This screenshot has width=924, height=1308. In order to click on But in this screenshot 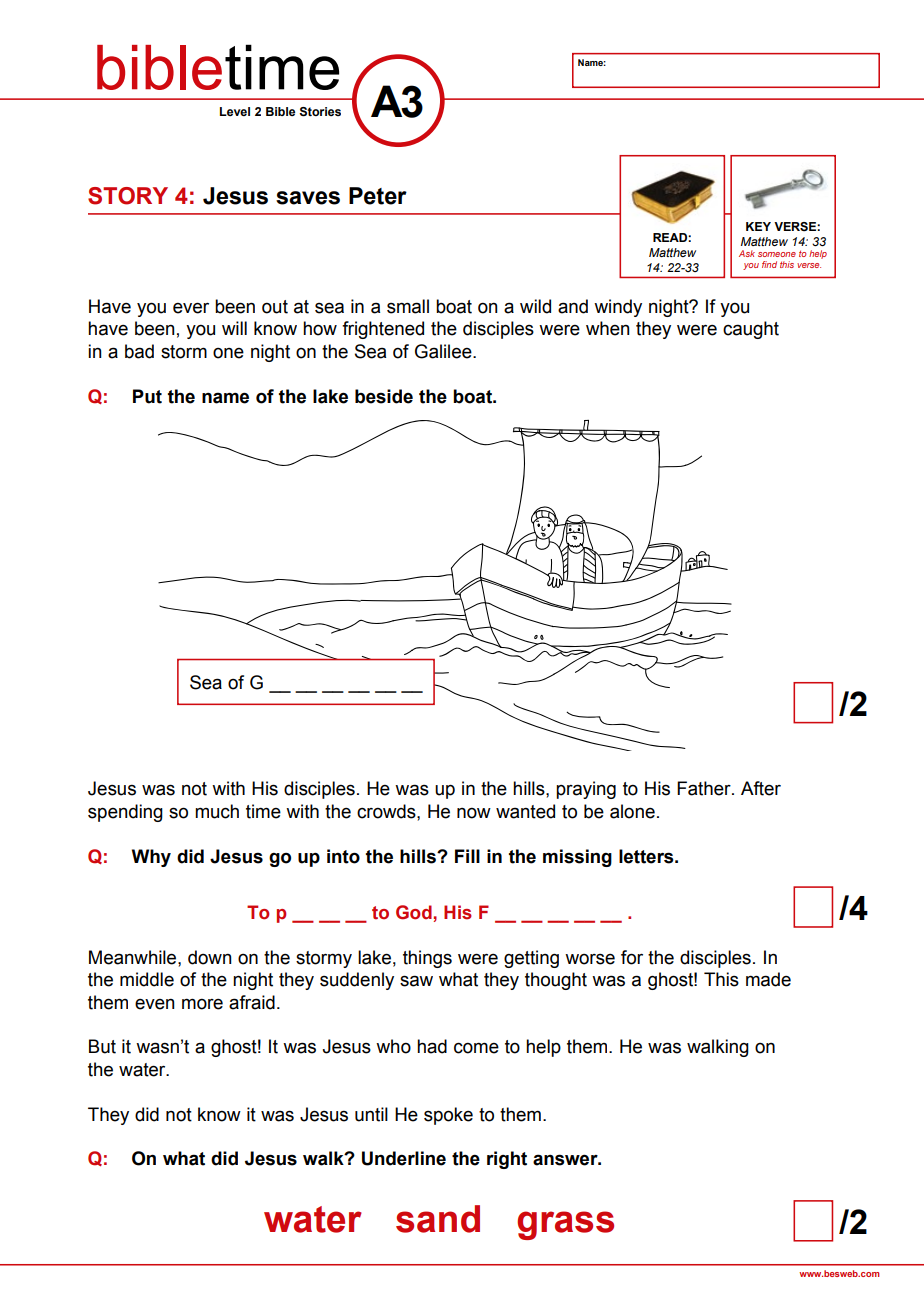, I will do `click(102, 1046)`.
